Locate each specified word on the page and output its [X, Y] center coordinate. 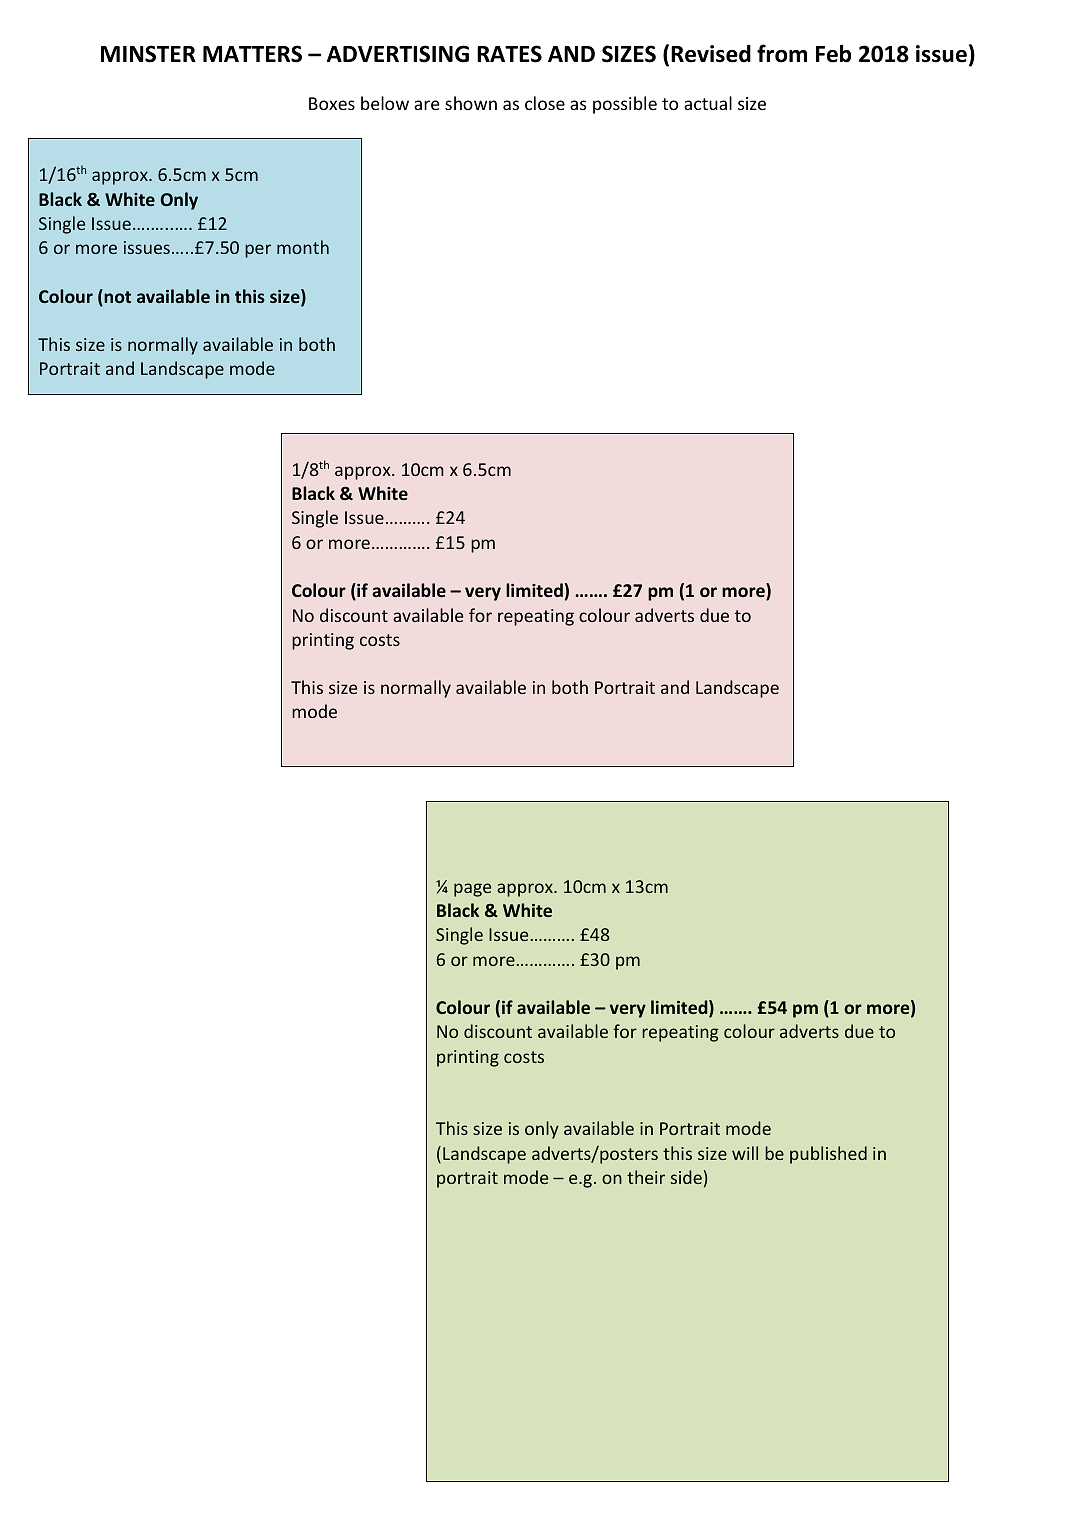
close [545, 103]
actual [708, 103]
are [426, 105]
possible [625, 105]
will [745, 1153]
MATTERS [252, 54]
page [472, 890]
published [828, 1155]
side [686, 1177]
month [303, 247]
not [117, 297]
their [646, 1177]
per [258, 251]
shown [471, 103]
